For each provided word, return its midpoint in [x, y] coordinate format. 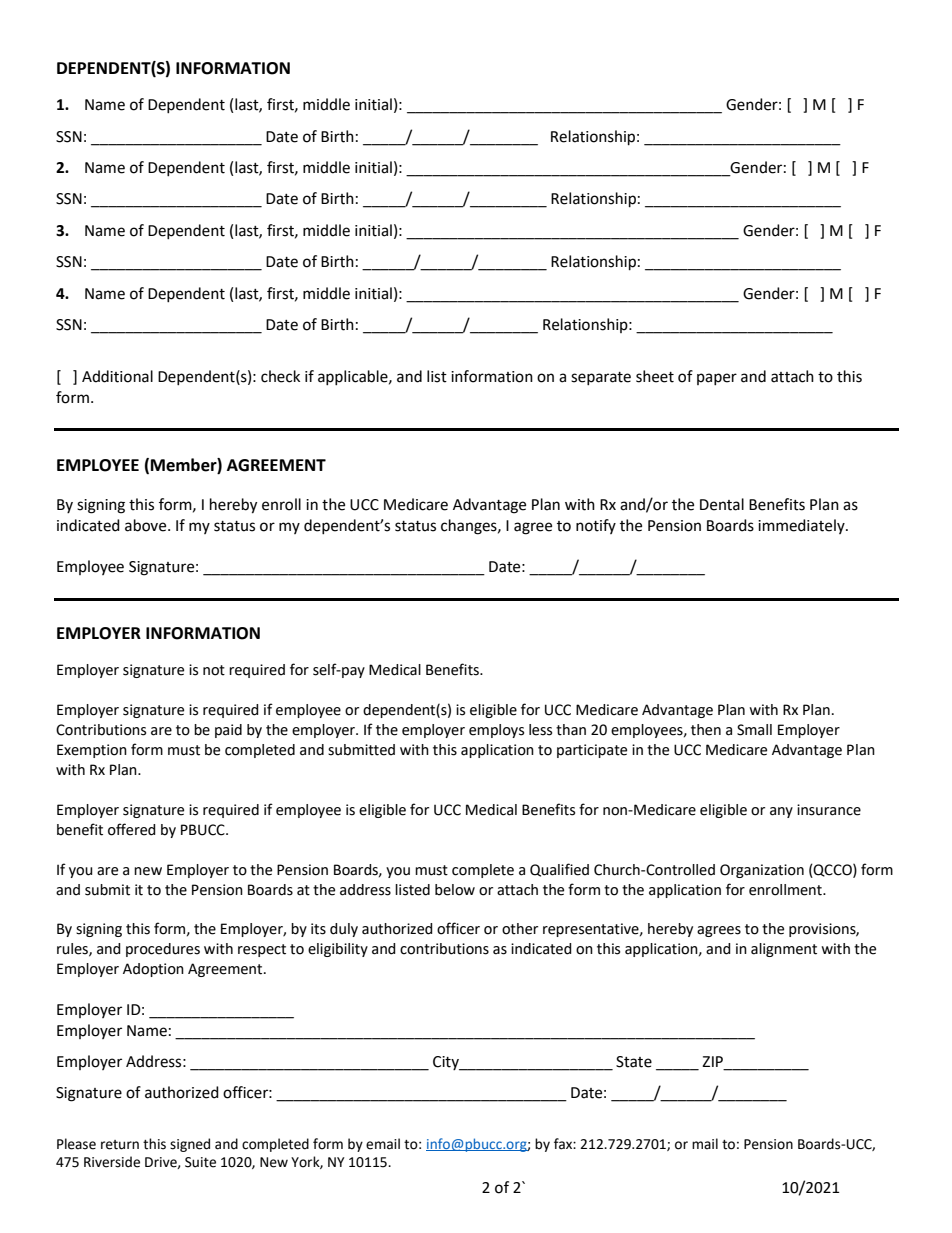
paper [717, 379]
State [634, 1062]
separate [601, 378]
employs [496, 731]
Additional [117, 376]
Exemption [92, 751]
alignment [784, 950]
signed [190, 1145]
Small [754, 730]
